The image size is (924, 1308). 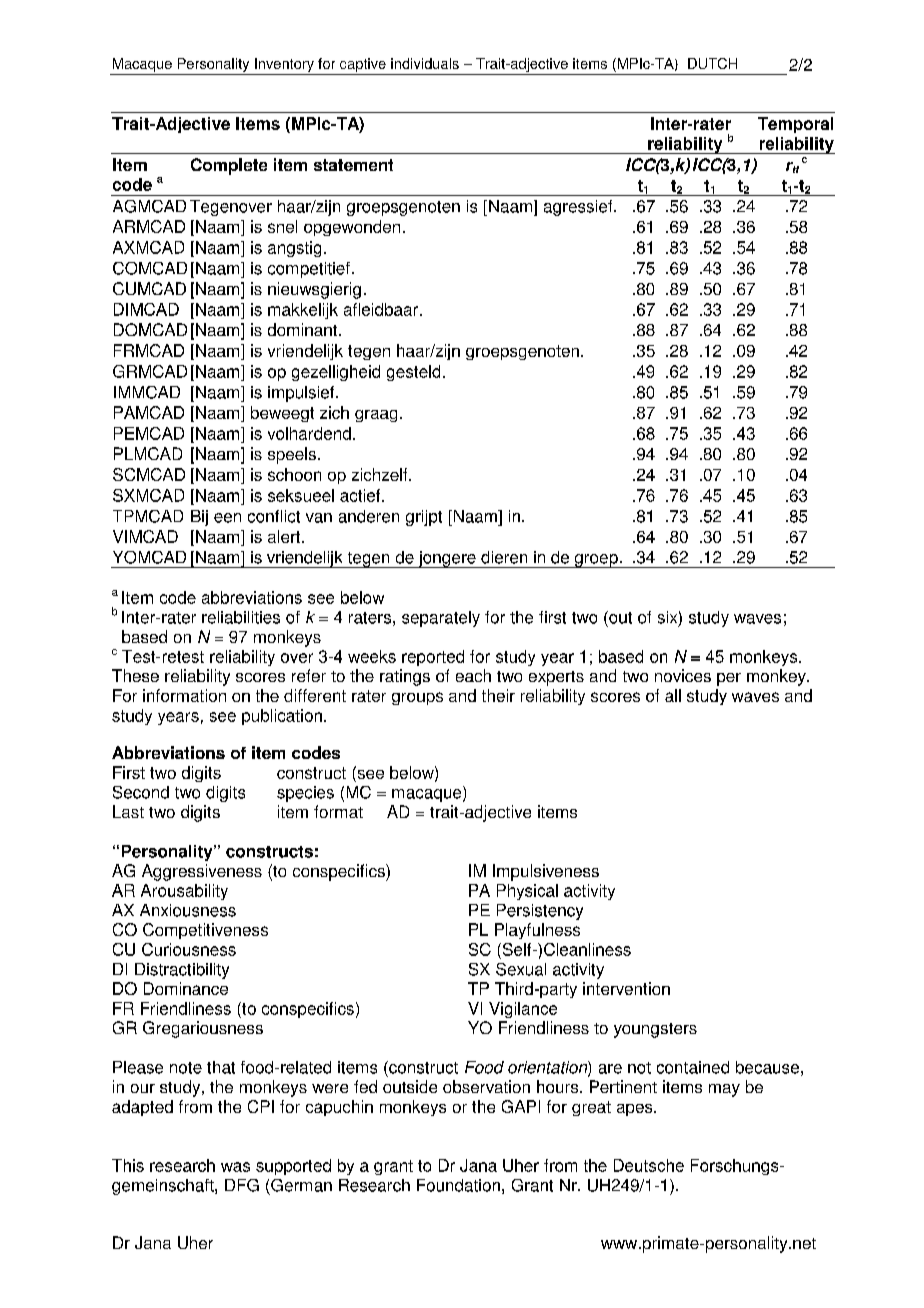 What do you see at coordinates (135, 675) in the image?
I see `These` at bounding box center [135, 675].
